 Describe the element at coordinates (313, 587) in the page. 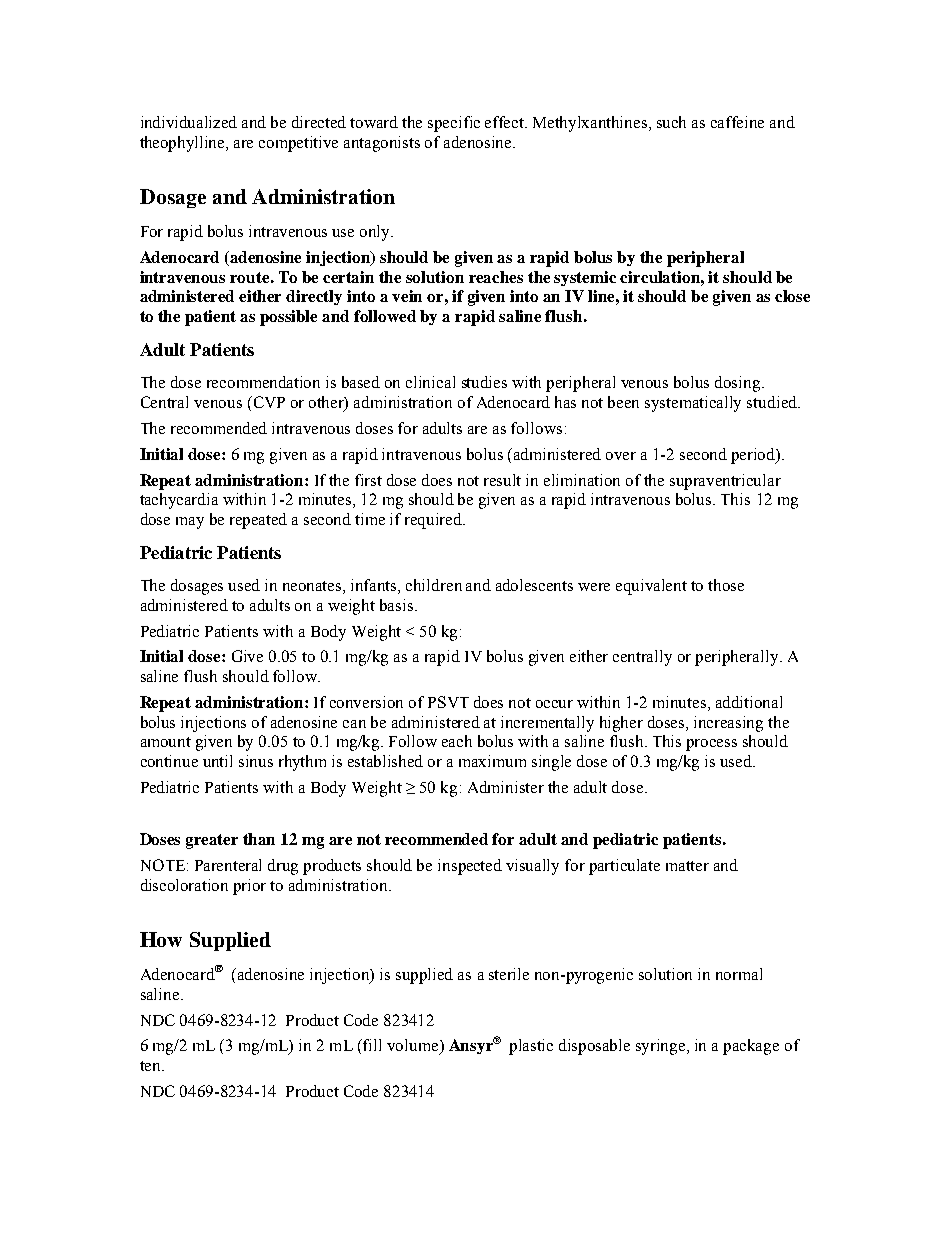

I see `neonates` at that location.
